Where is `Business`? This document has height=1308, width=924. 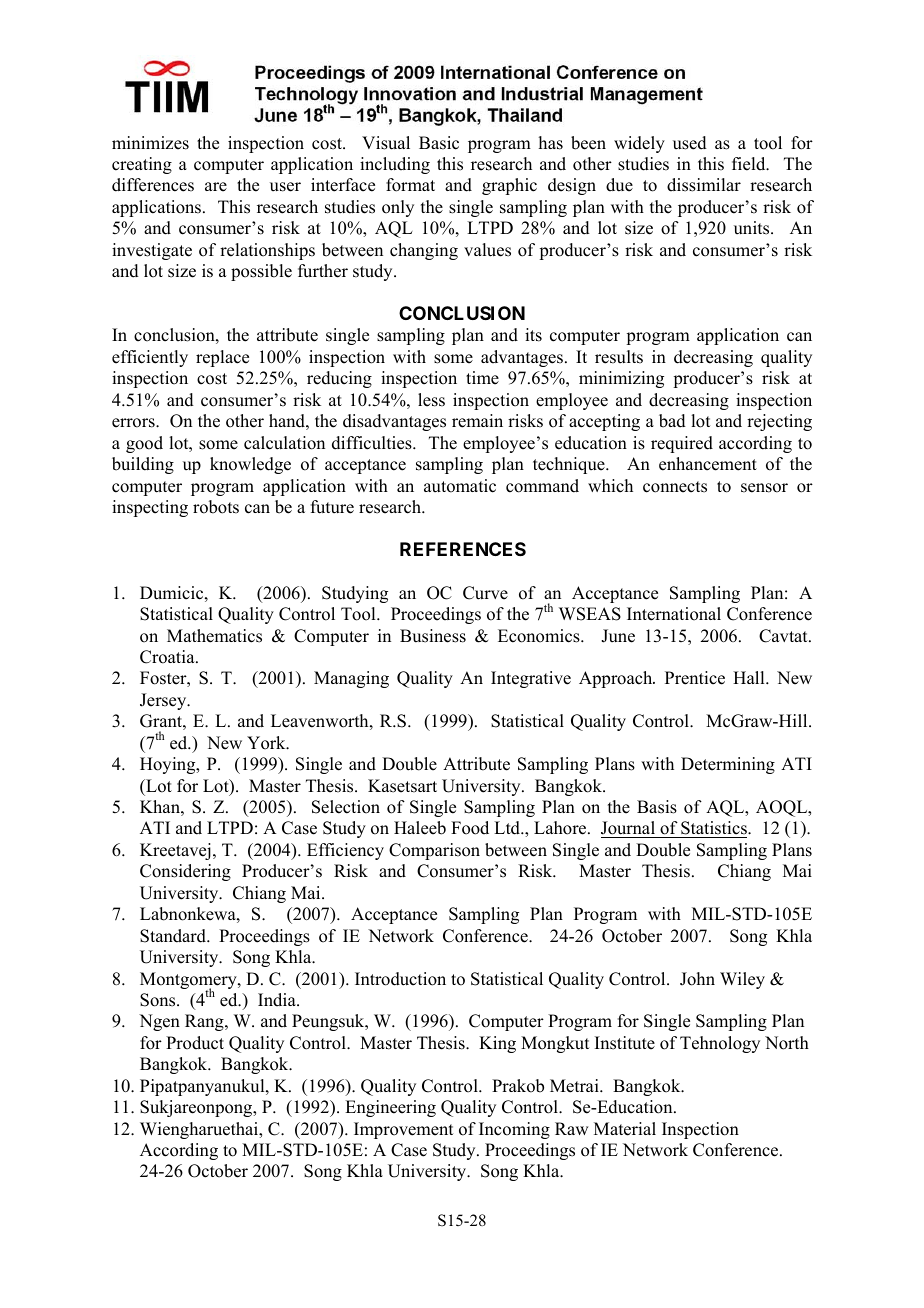 Business is located at coordinates (433, 636).
